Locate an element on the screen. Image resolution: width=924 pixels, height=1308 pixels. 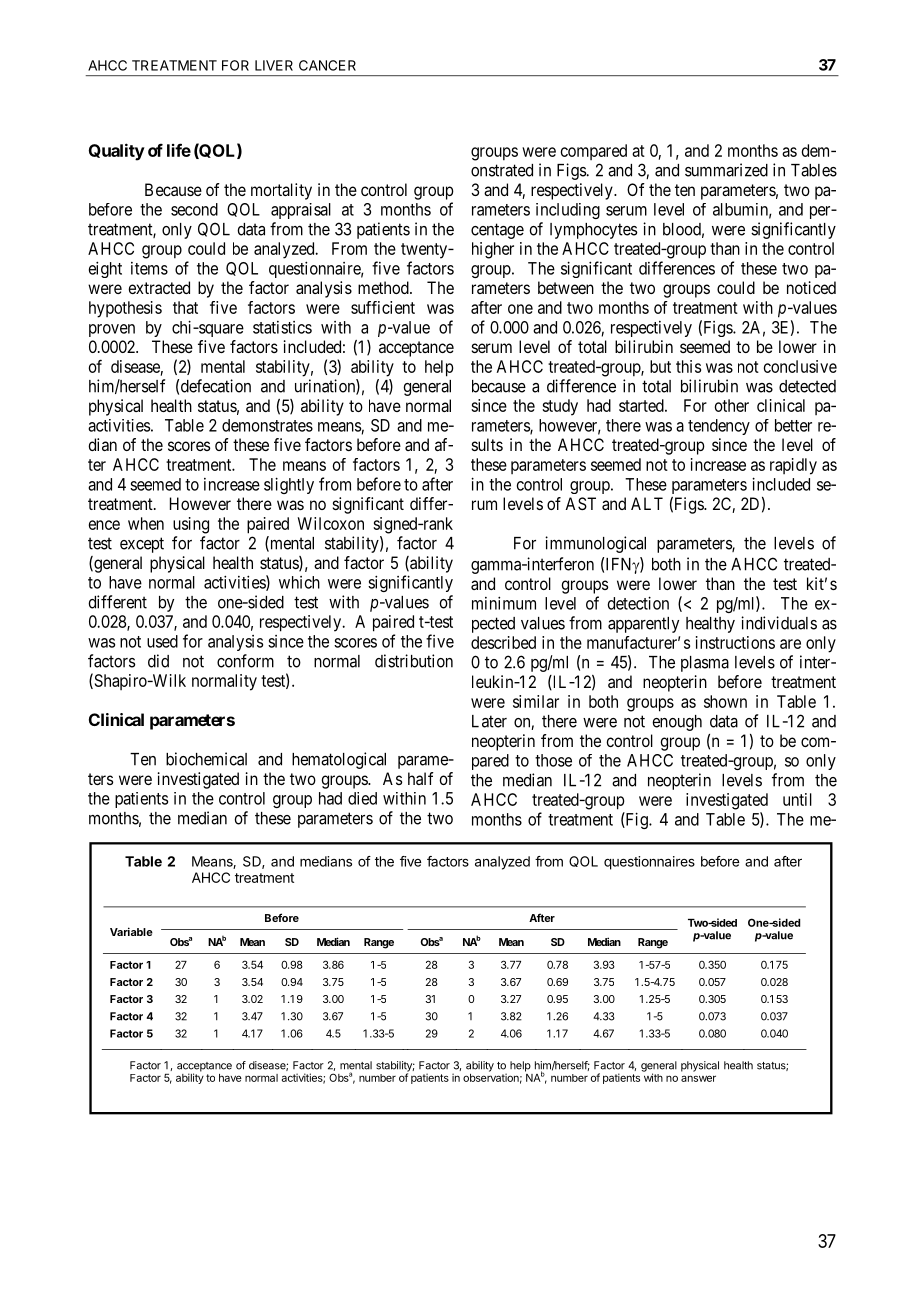
sufficient is located at coordinates (383, 307).
